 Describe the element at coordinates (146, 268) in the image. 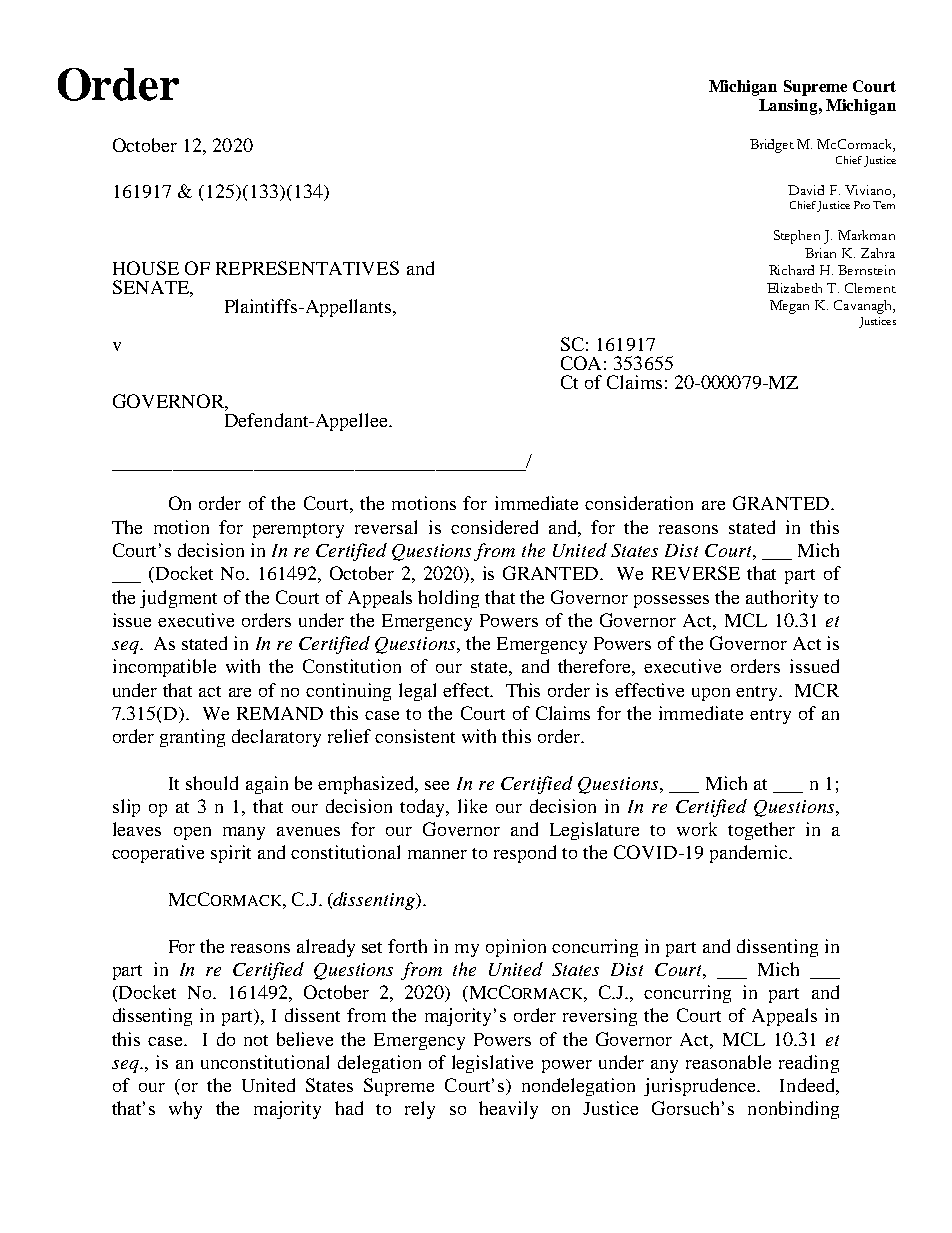

I see `HOUSE` at that location.
